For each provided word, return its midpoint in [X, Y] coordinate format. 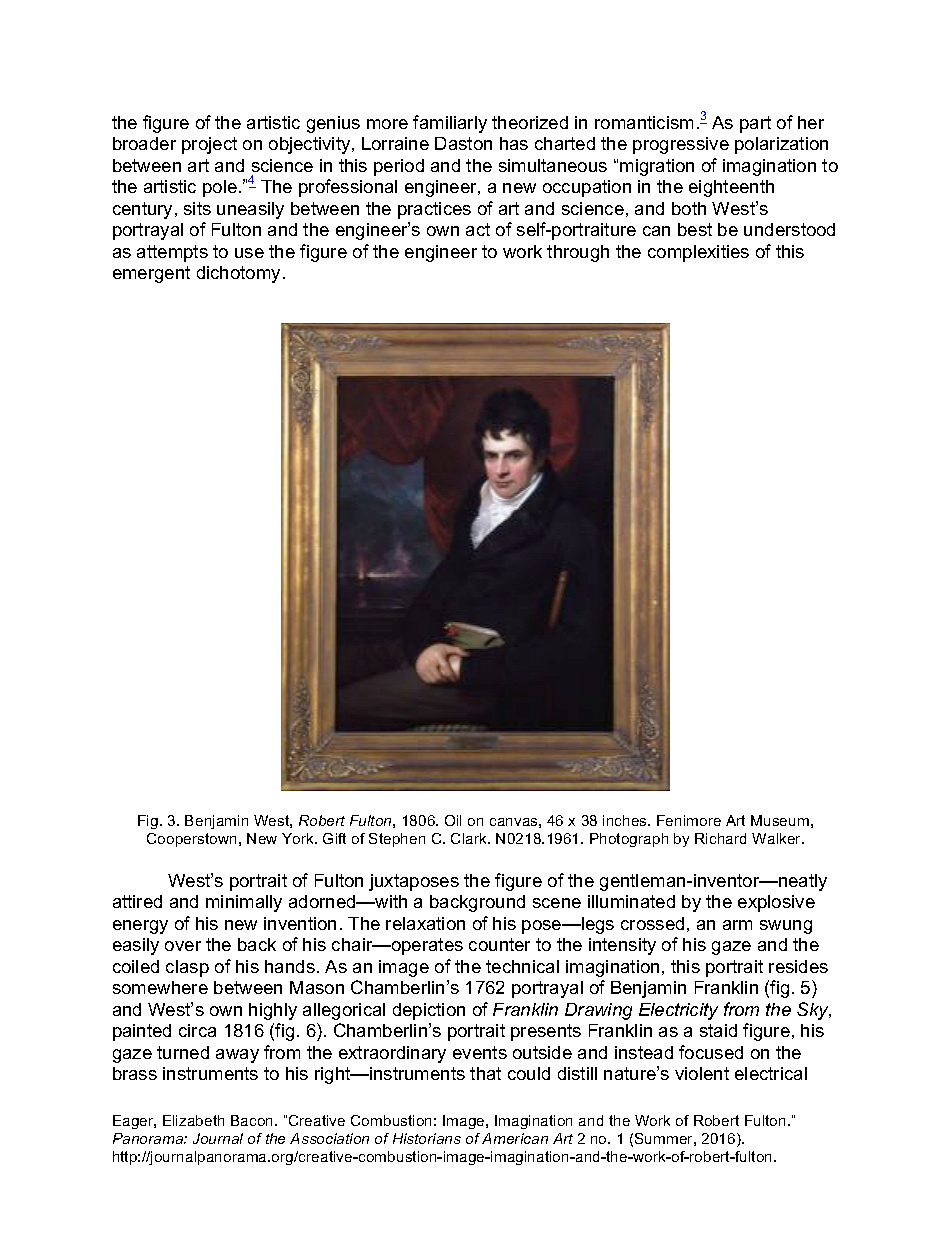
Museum [780, 820]
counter [499, 944]
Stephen [397, 840]
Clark [470, 838]
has [514, 143]
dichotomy [238, 274]
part [755, 124]
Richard [720, 838]
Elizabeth [193, 1120]
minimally [244, 903]
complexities [698, 253]
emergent [151, 274]
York [299, 838]
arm [737, 925]
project [209, 145]
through [578, 253]
